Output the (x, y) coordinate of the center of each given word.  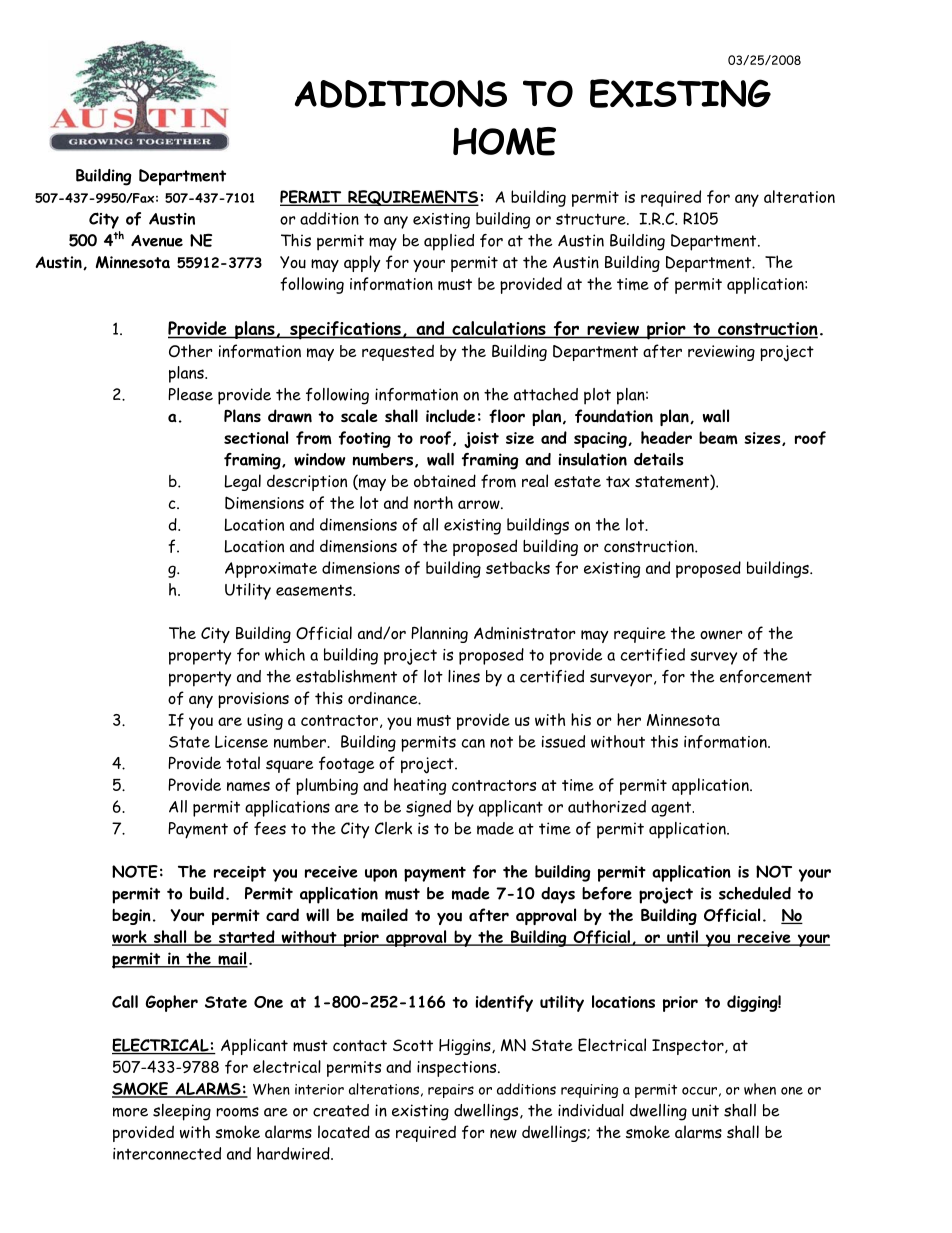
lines (464, 676)
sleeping (182, 1112)
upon (381, 875)
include (450, 416)
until (682, 937)
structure (592, 219)
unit (705, 1110)
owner (721, 635)
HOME (504, 141)
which (285, 654)
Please (190, 394)
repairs (451, 1091)
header (666, 437)
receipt (240, 874)
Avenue (157, 241)
